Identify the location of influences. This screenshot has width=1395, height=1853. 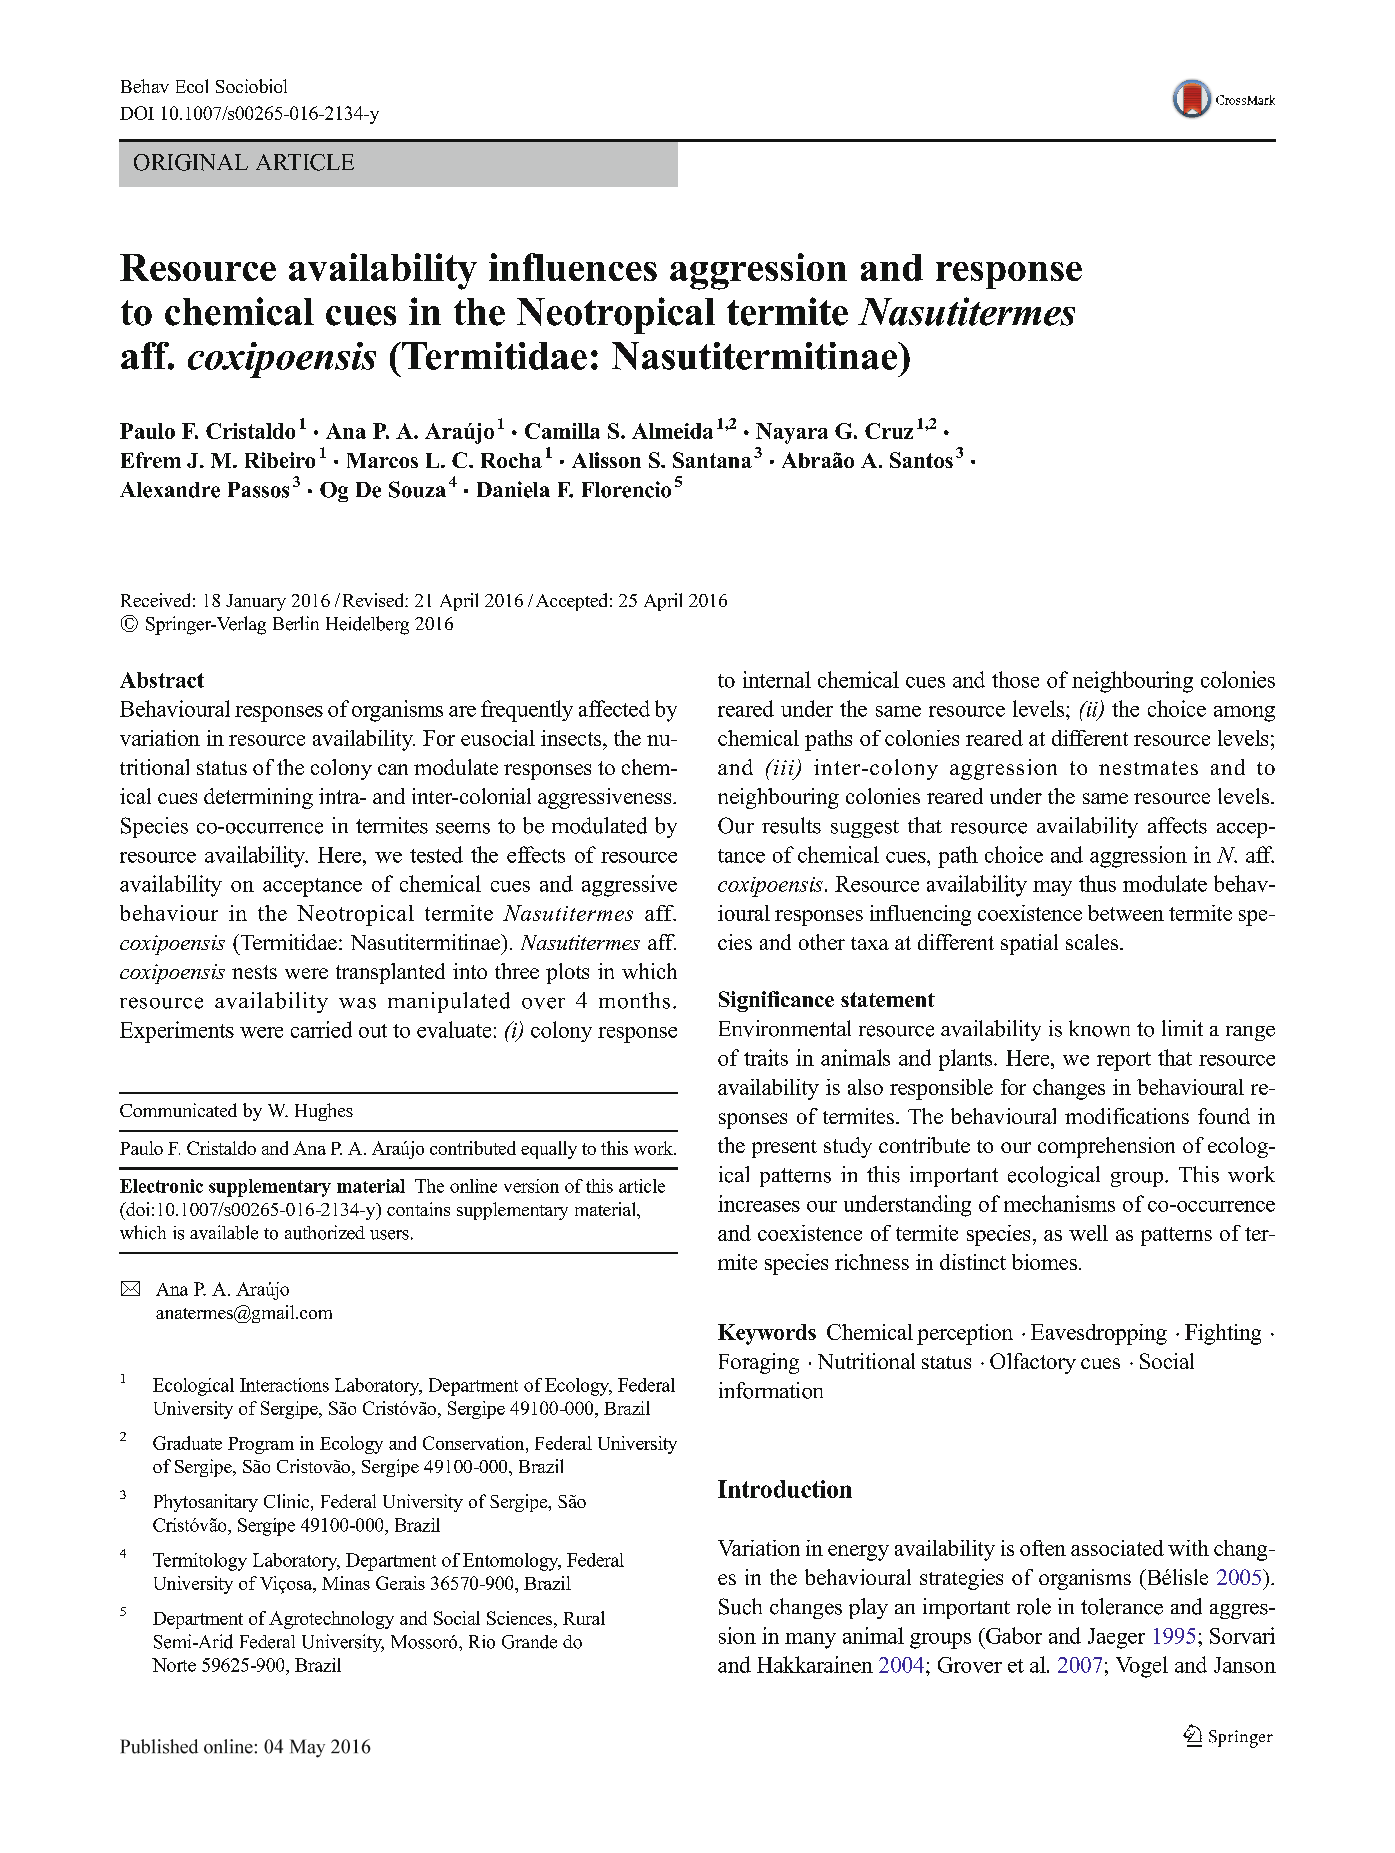
(573, 267).
